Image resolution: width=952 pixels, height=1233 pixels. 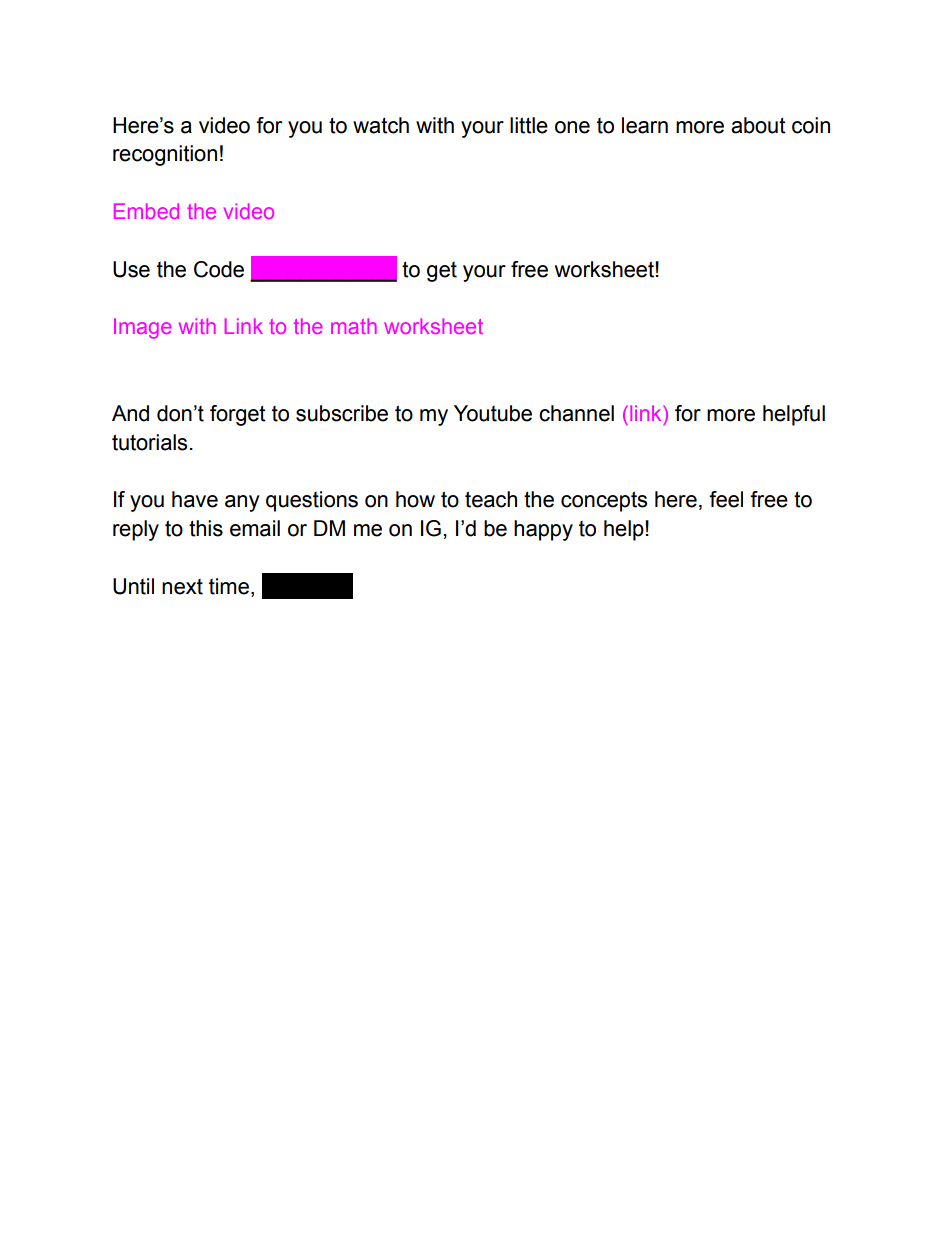 I want to click on little, so click(x=529, y=125).
